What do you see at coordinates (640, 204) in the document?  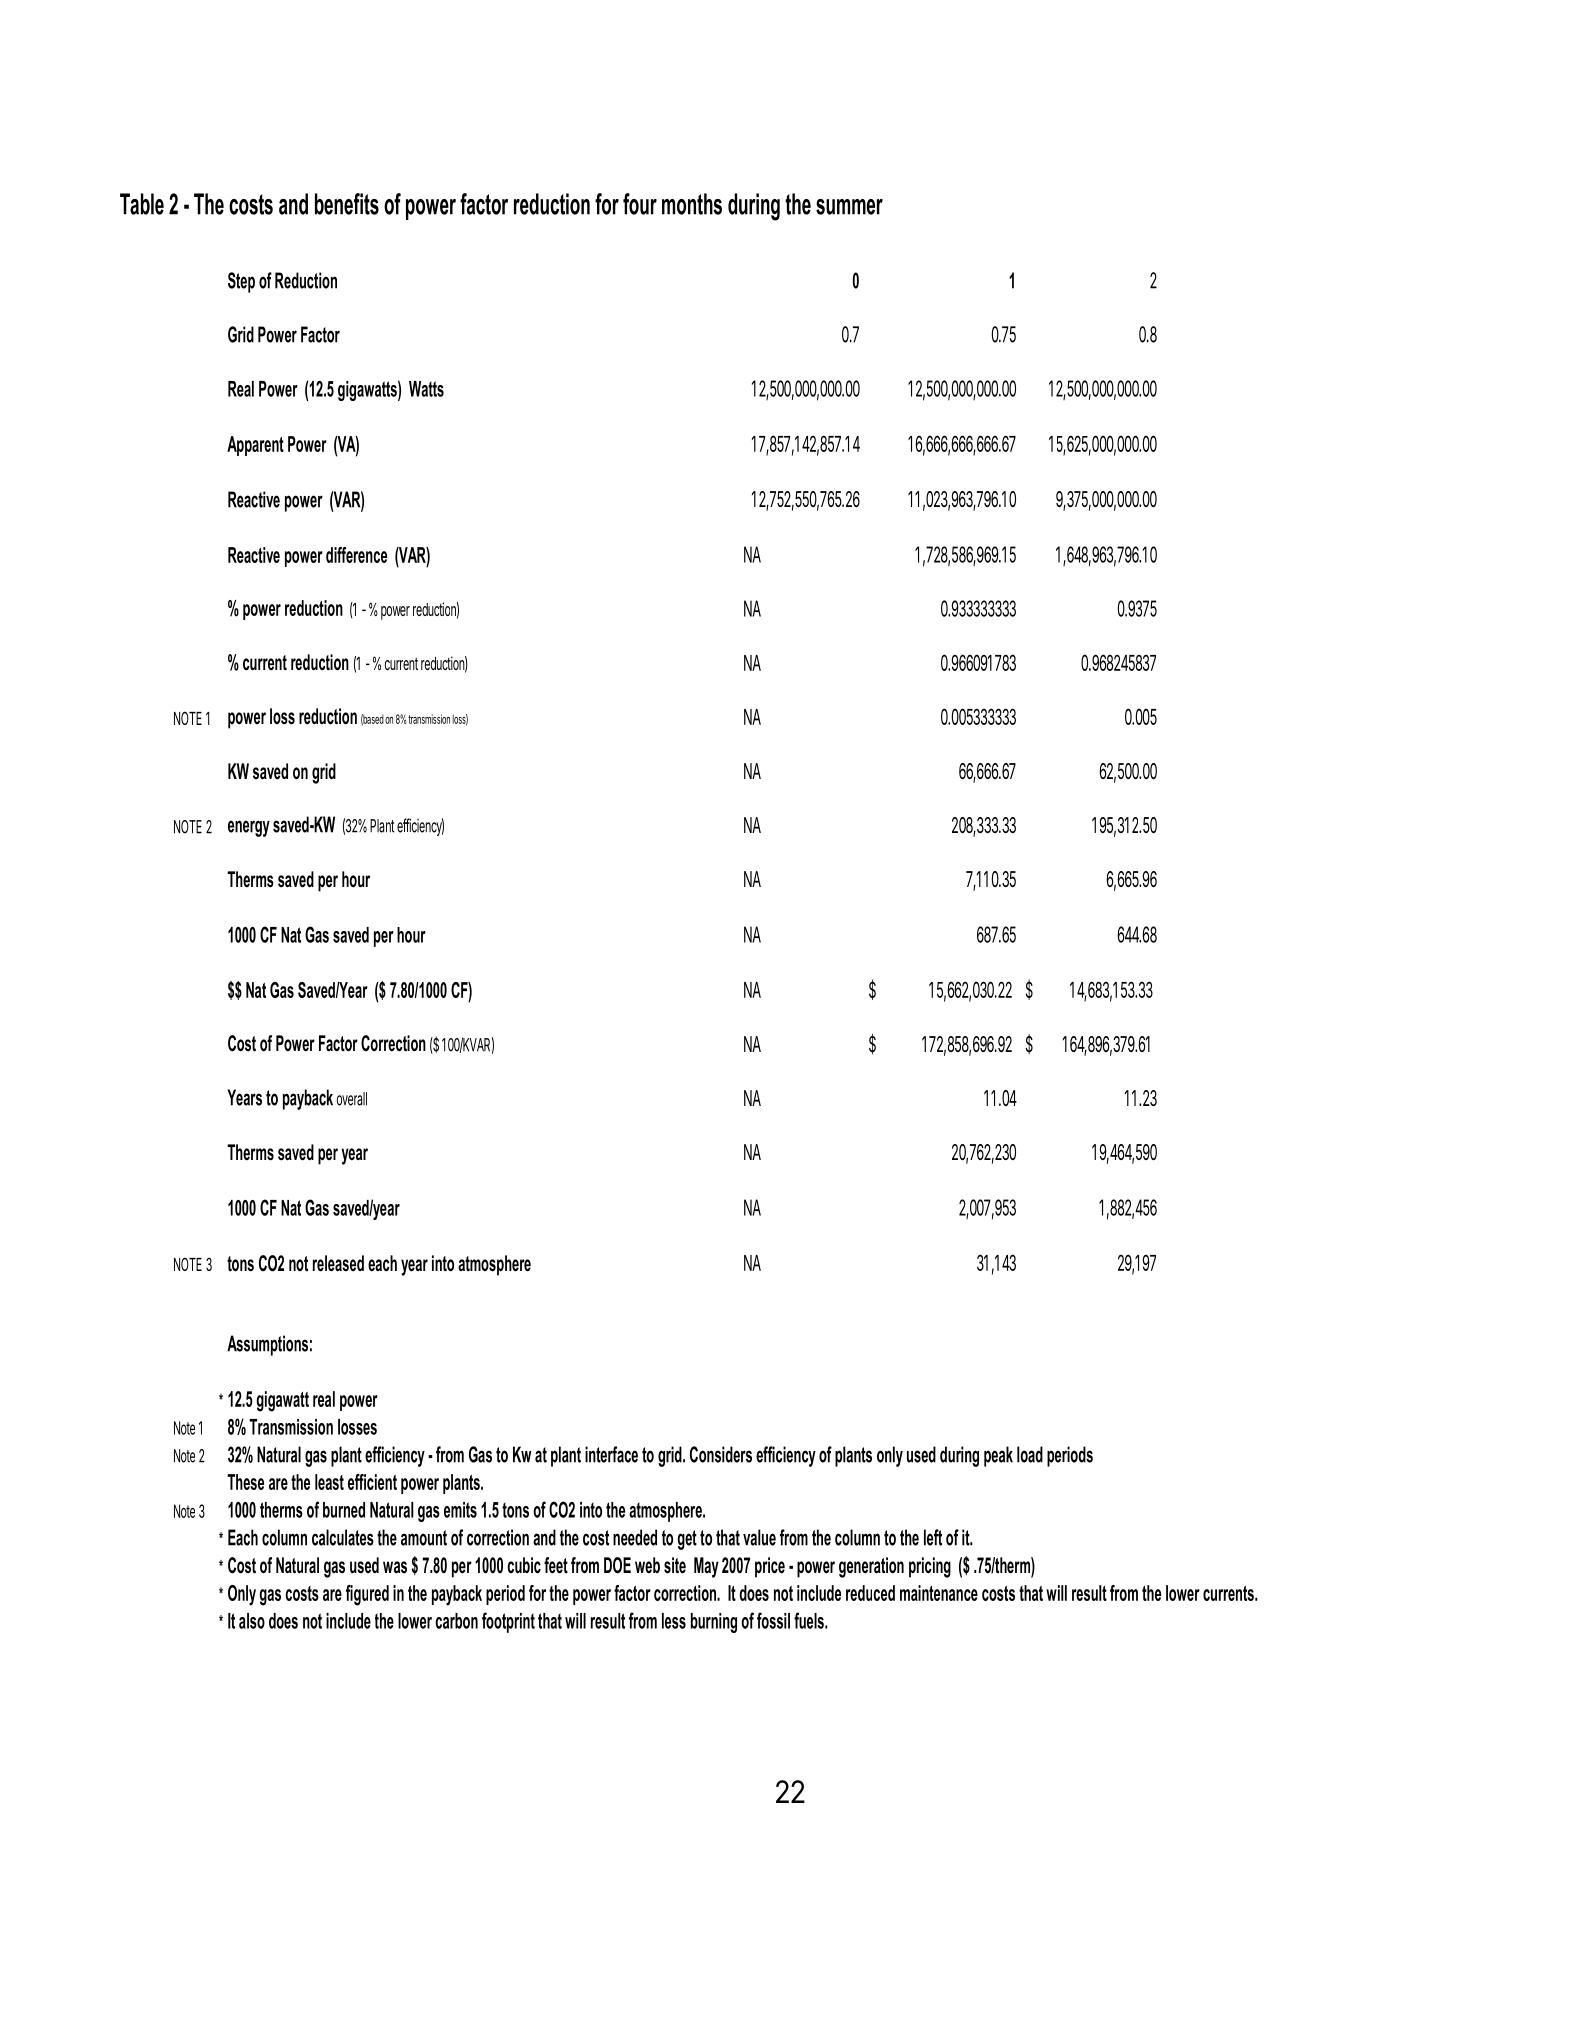 I see `four` at bounding box center [640, 204].
